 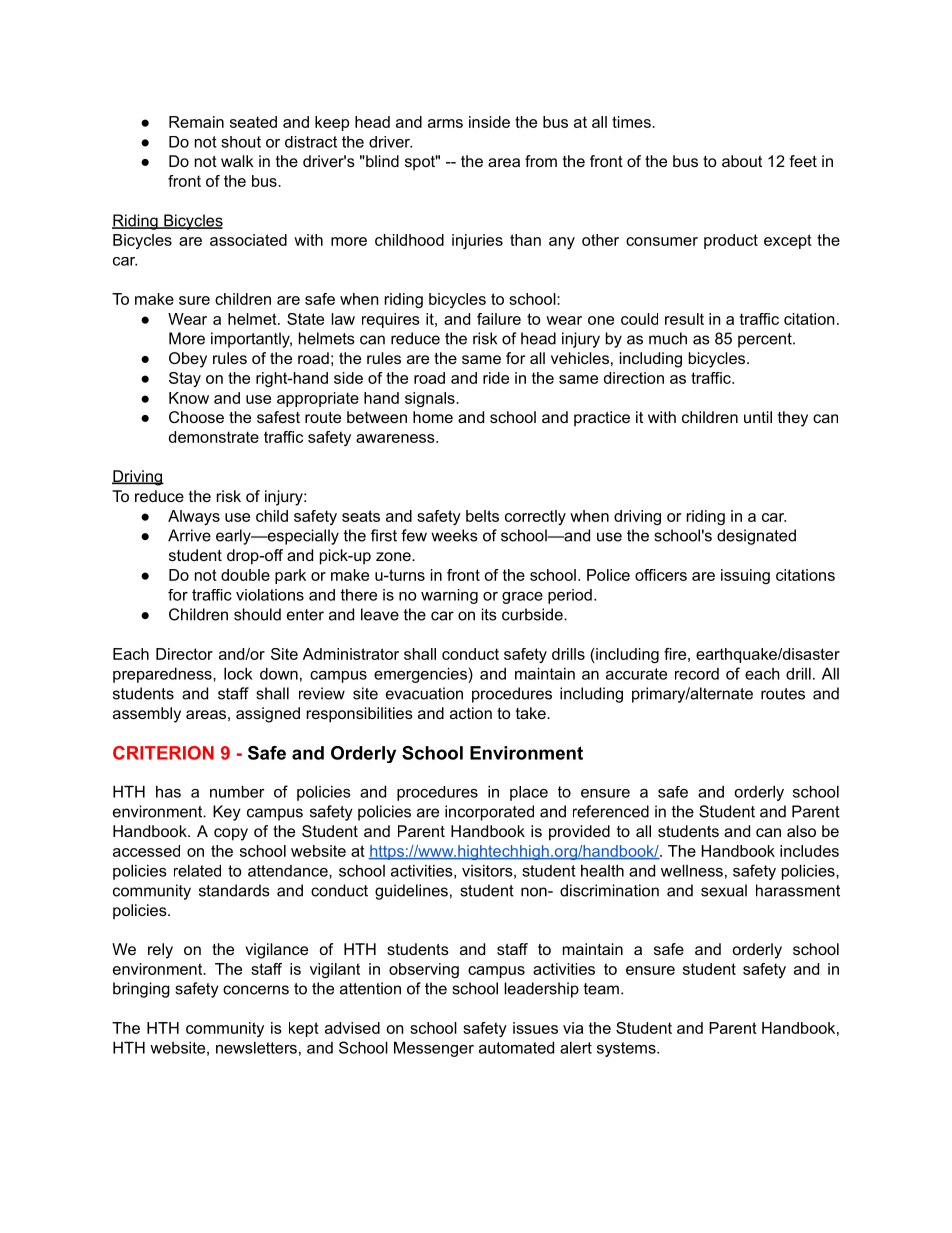 What do you see at coordinates (245, 575) in the screenshot?
I see `double` at bounding box center [245, 575].
